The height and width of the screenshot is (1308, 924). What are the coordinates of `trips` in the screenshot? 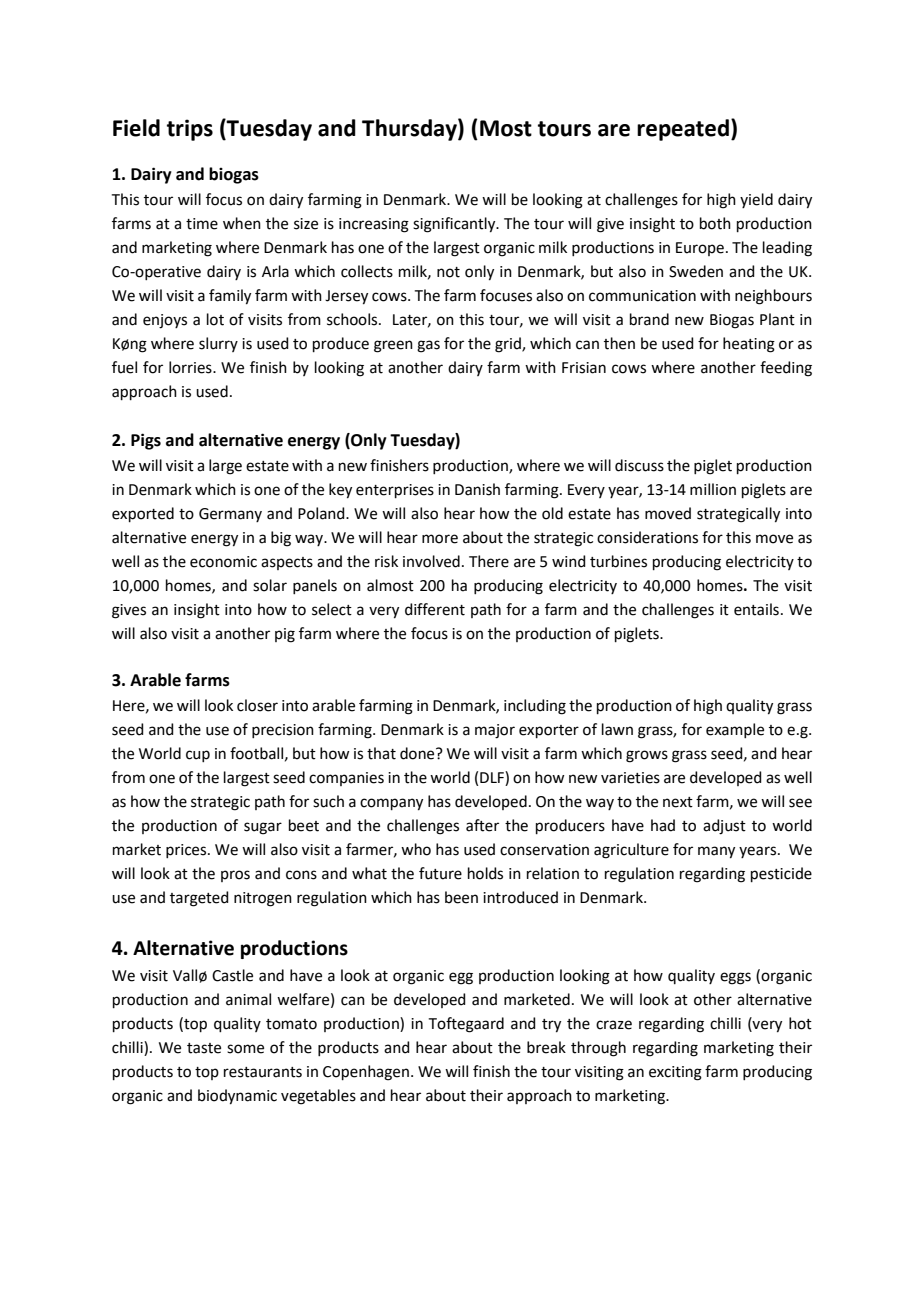 It's located at (190, 130).
